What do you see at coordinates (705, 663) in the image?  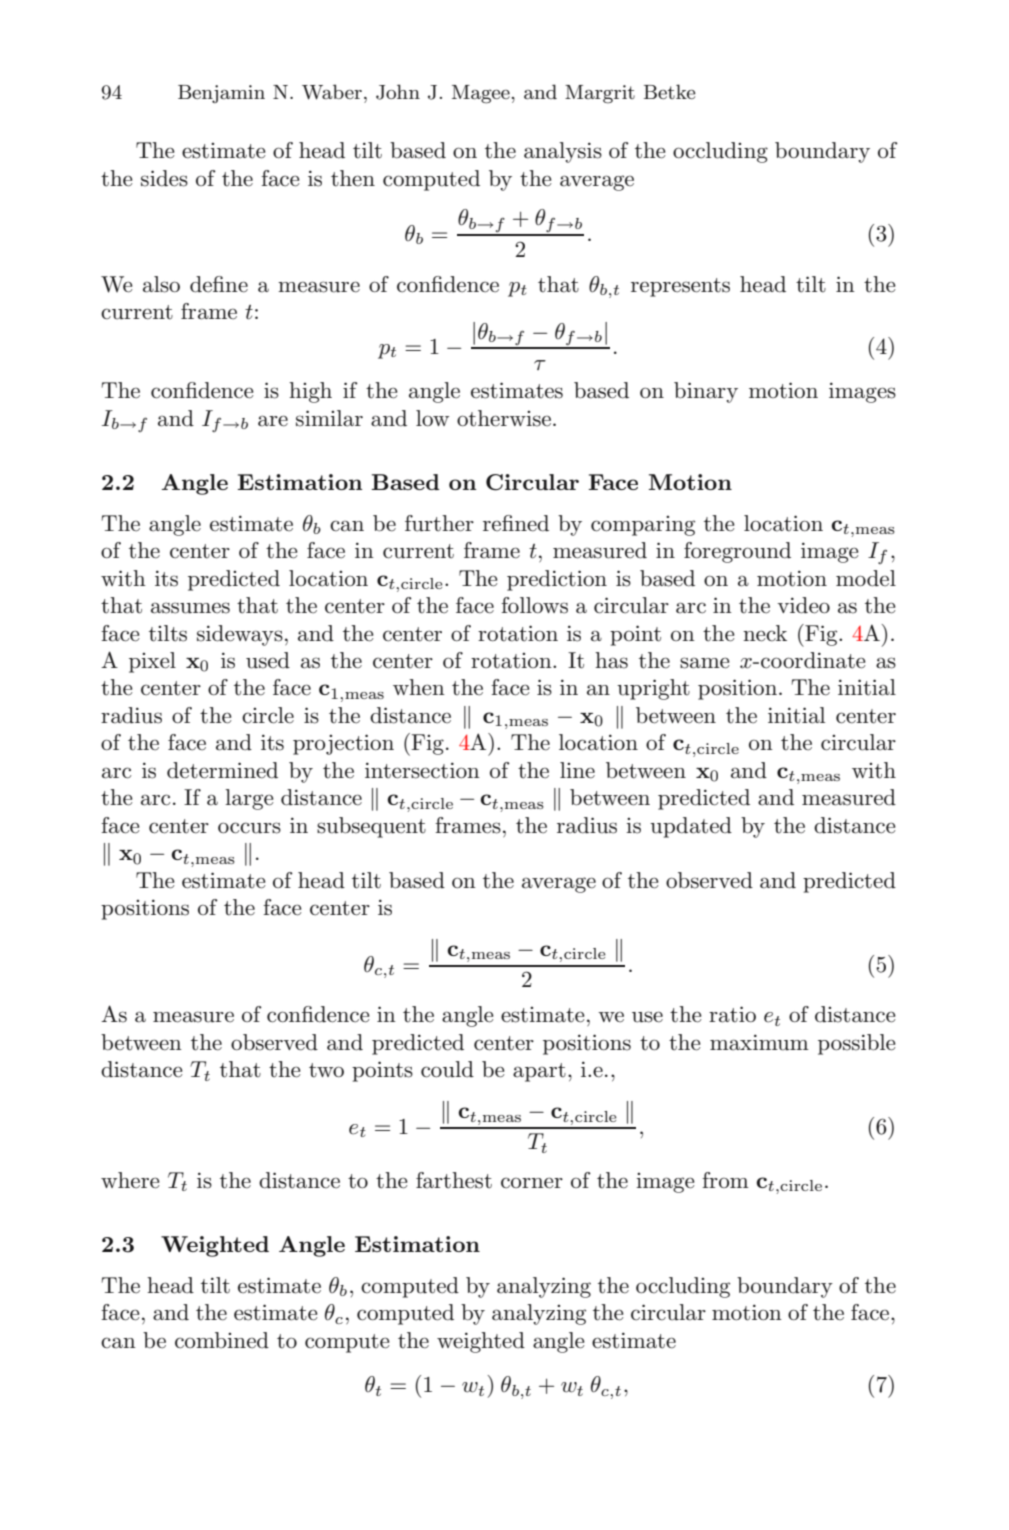 I see `same` at bounding box center [705, 663].
